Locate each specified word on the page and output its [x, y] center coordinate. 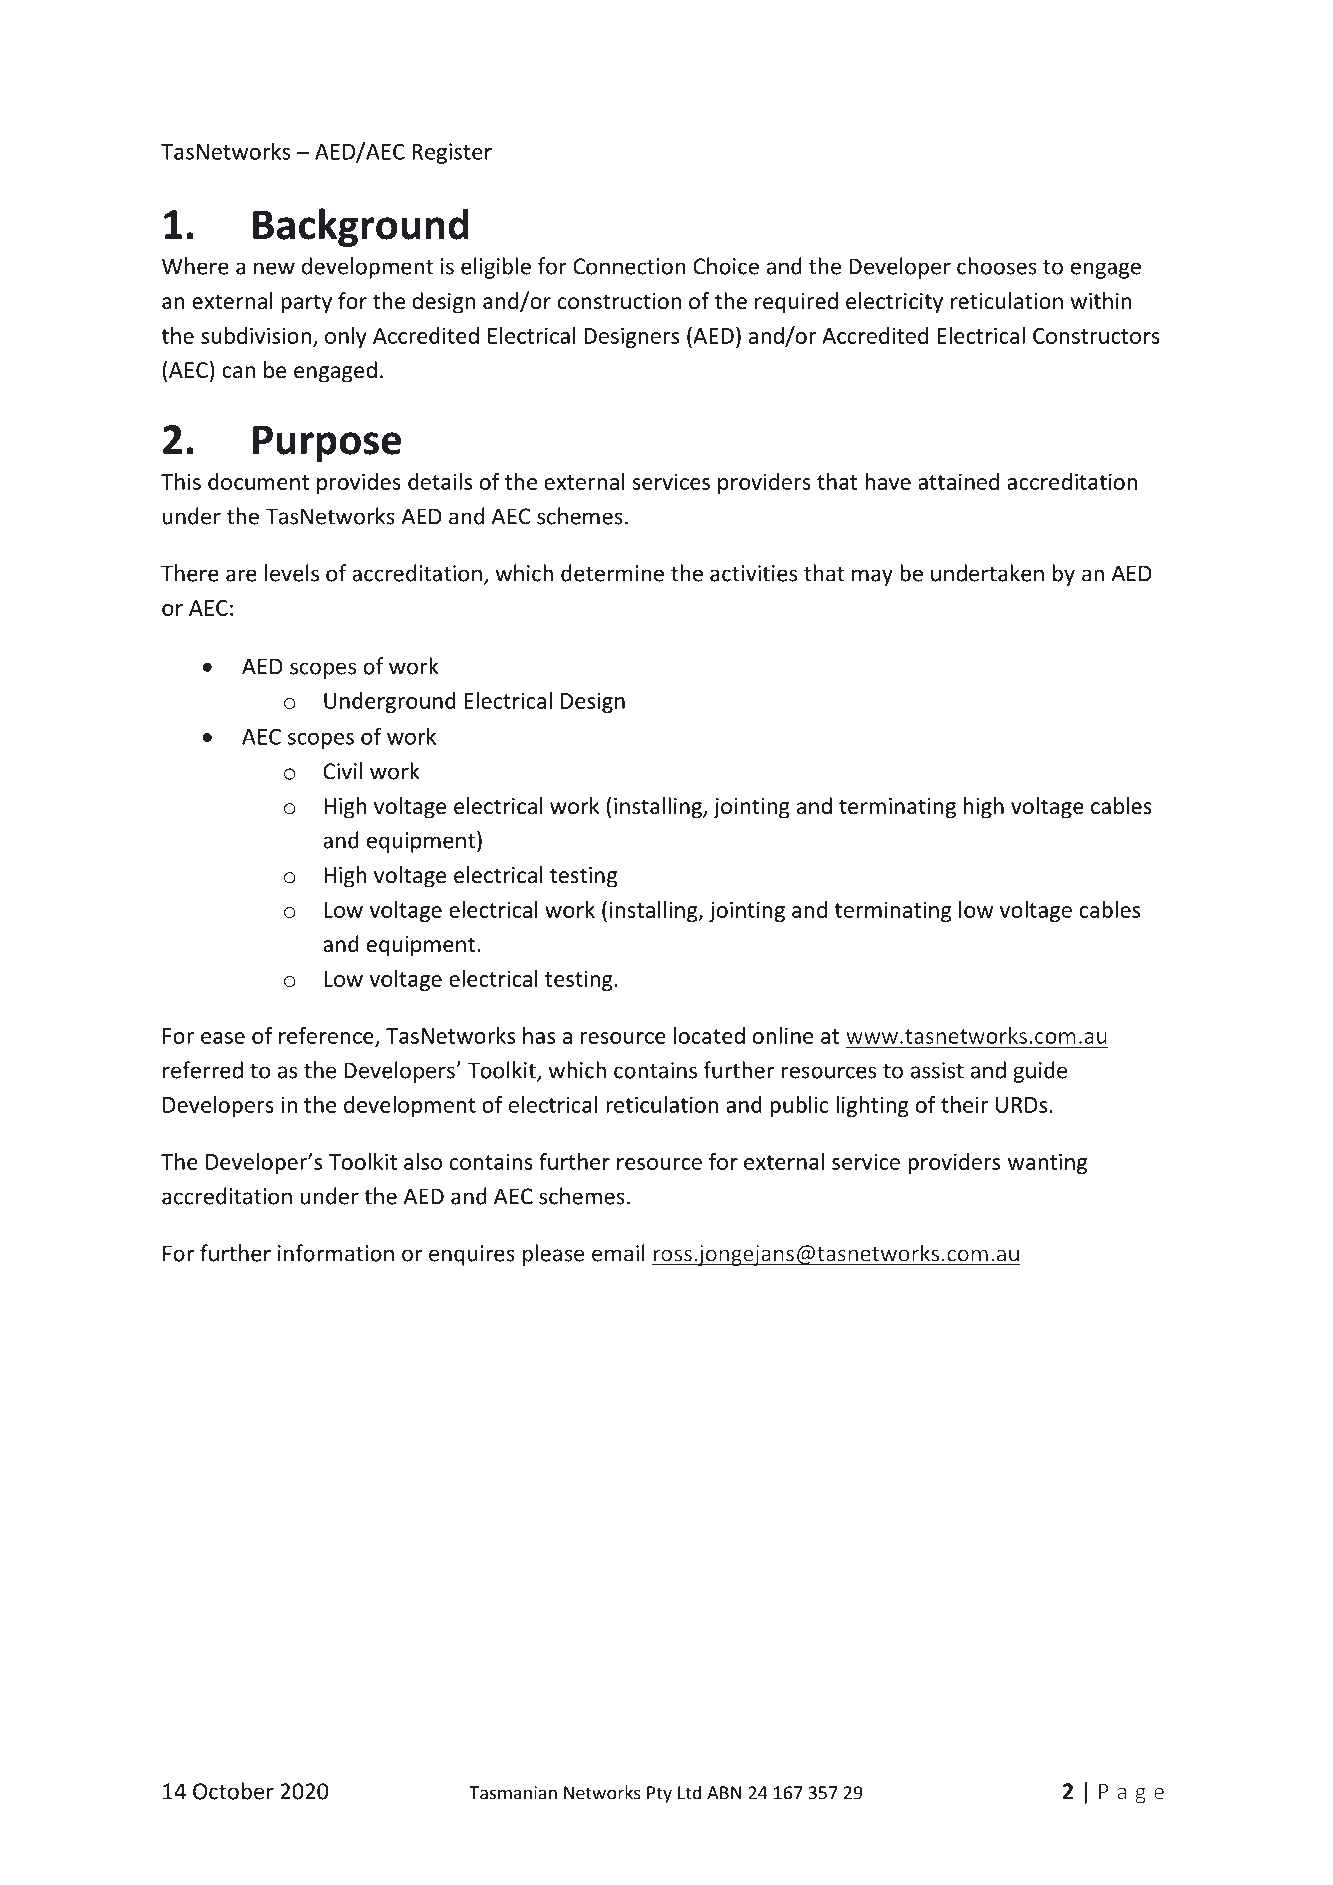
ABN [724, 1793]
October [233, 1791]
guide [1040, 1072]
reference [327, 1036]
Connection [629, 266]
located [709, 1035]
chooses [997, 266]
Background [361, 227]
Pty [659, 1794]
